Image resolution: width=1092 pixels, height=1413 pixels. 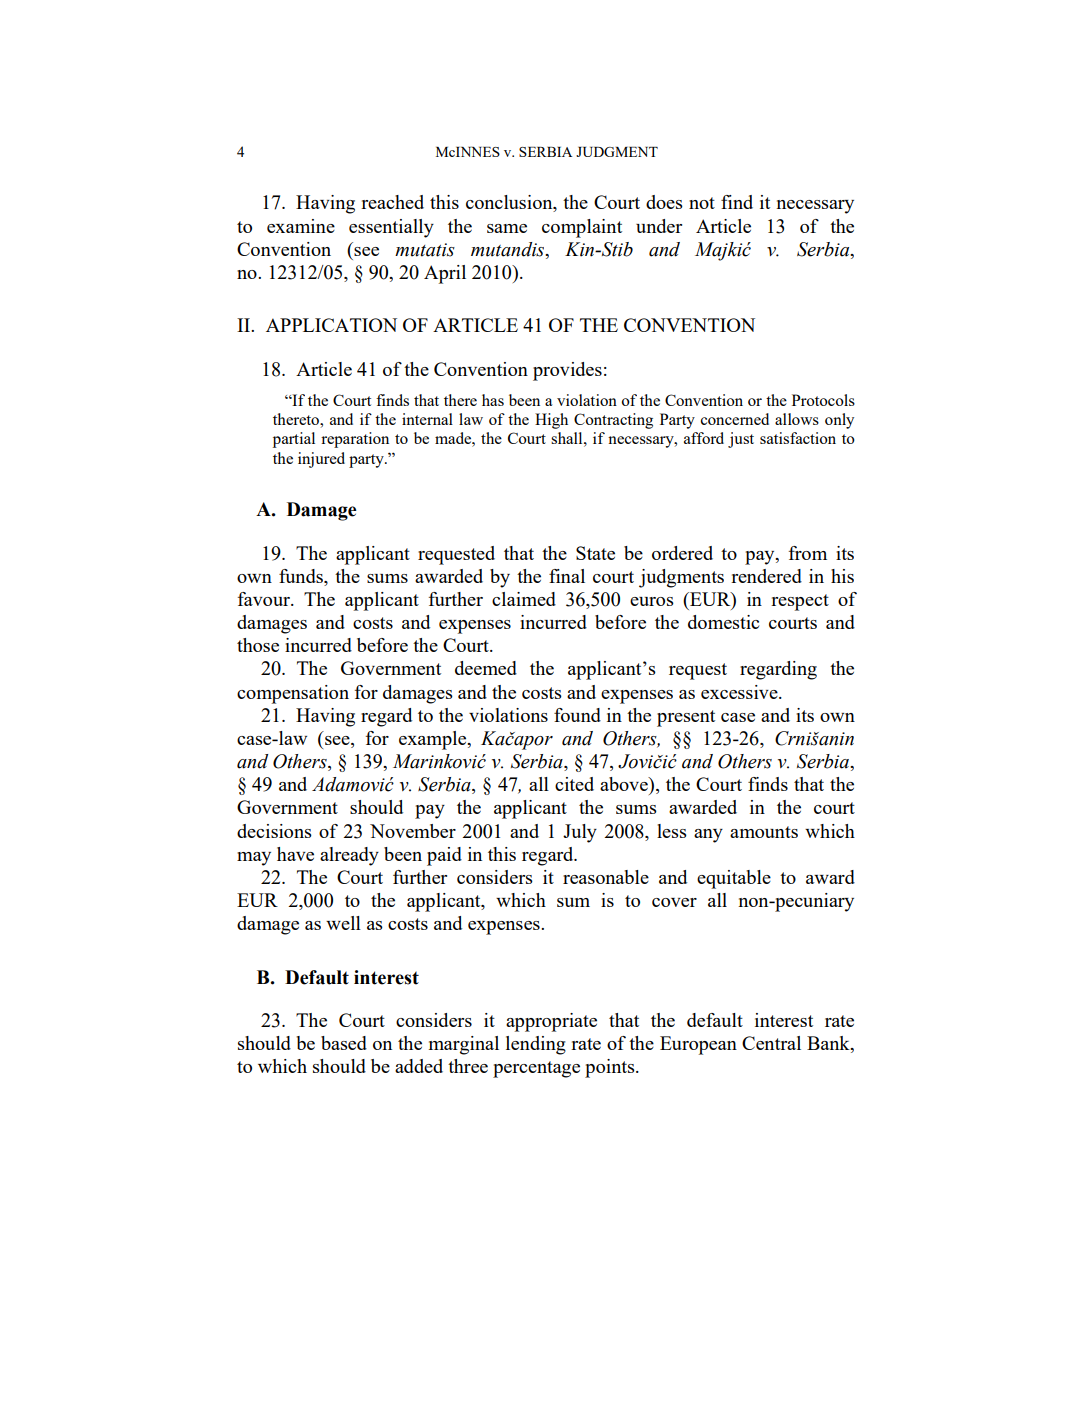 I want to click on already, so click(x=349, y=856).
